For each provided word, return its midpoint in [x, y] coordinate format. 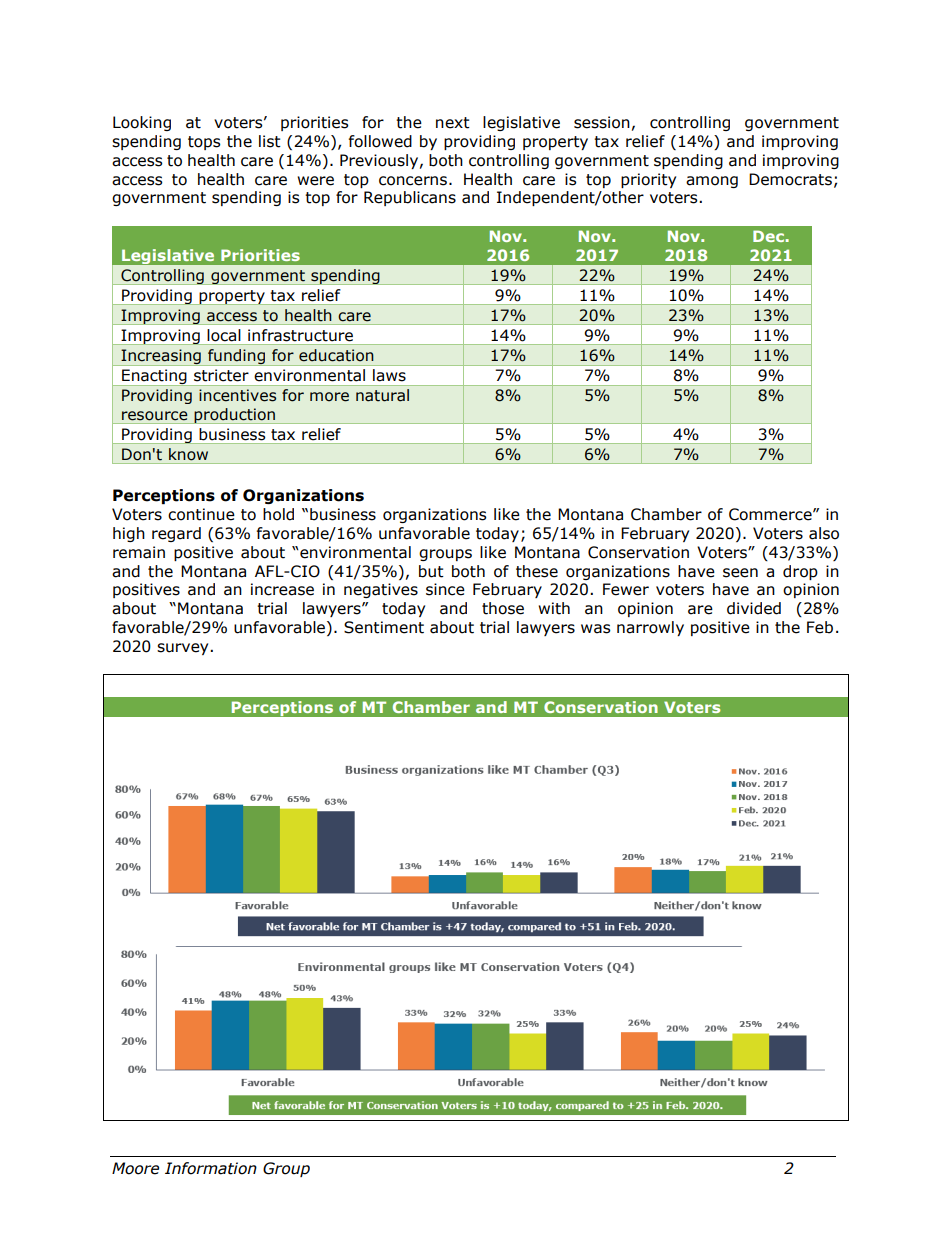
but [431, 571]
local [224, 335]
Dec [769, 236]
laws [389, 375]
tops [204, 143]
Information [211, 1168]
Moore [135, 1168]
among [712, 182]
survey [184, 649]
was [596, 629]
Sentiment [384, 627]
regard [176, 534]
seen [740, 573]
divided [754, 608]
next [453, 123]
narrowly [650, 628]
